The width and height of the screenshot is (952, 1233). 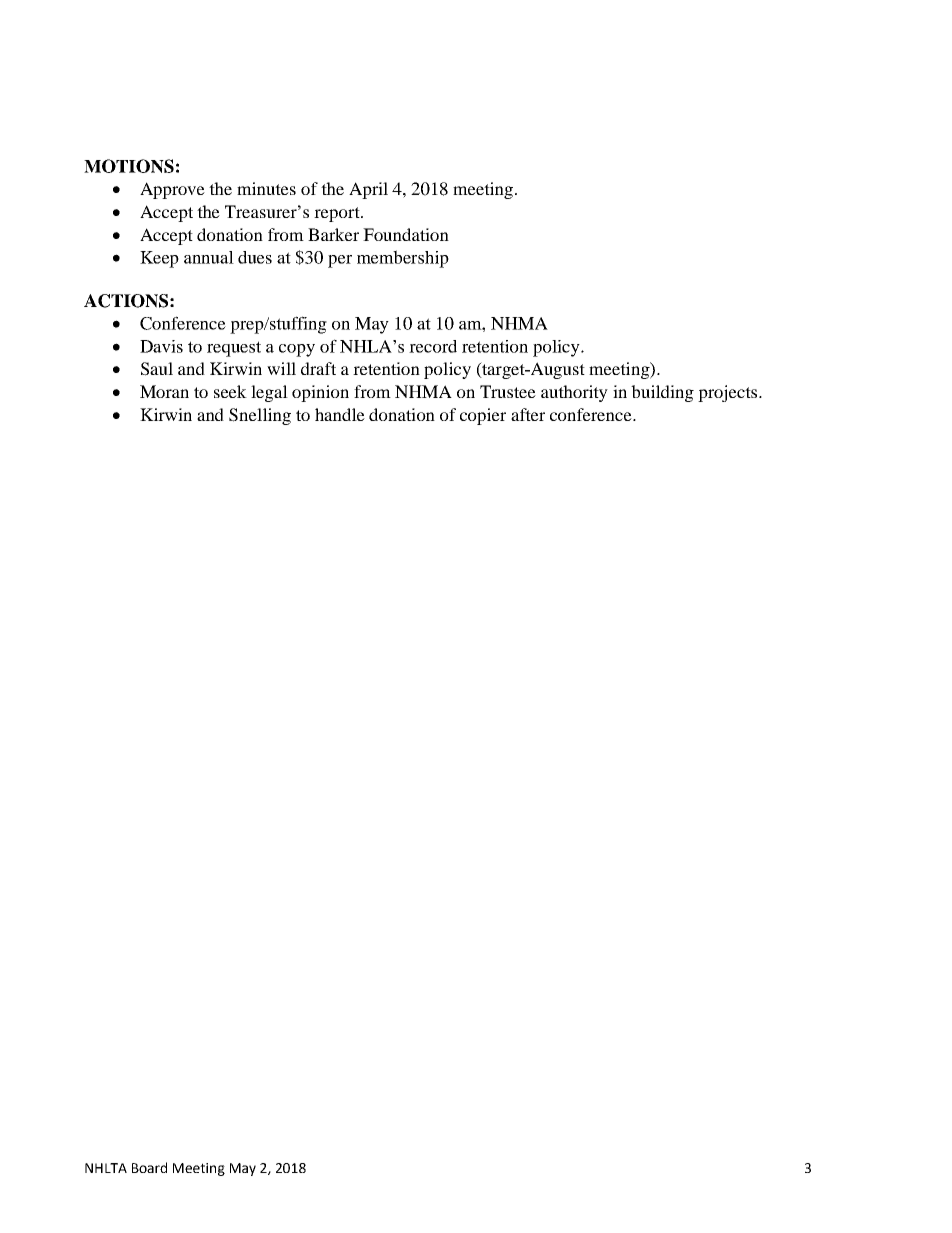 What do you see at coordinates (149, 1167) in the screenshot?
I see `Board` at bounding box center [149, 1167].
